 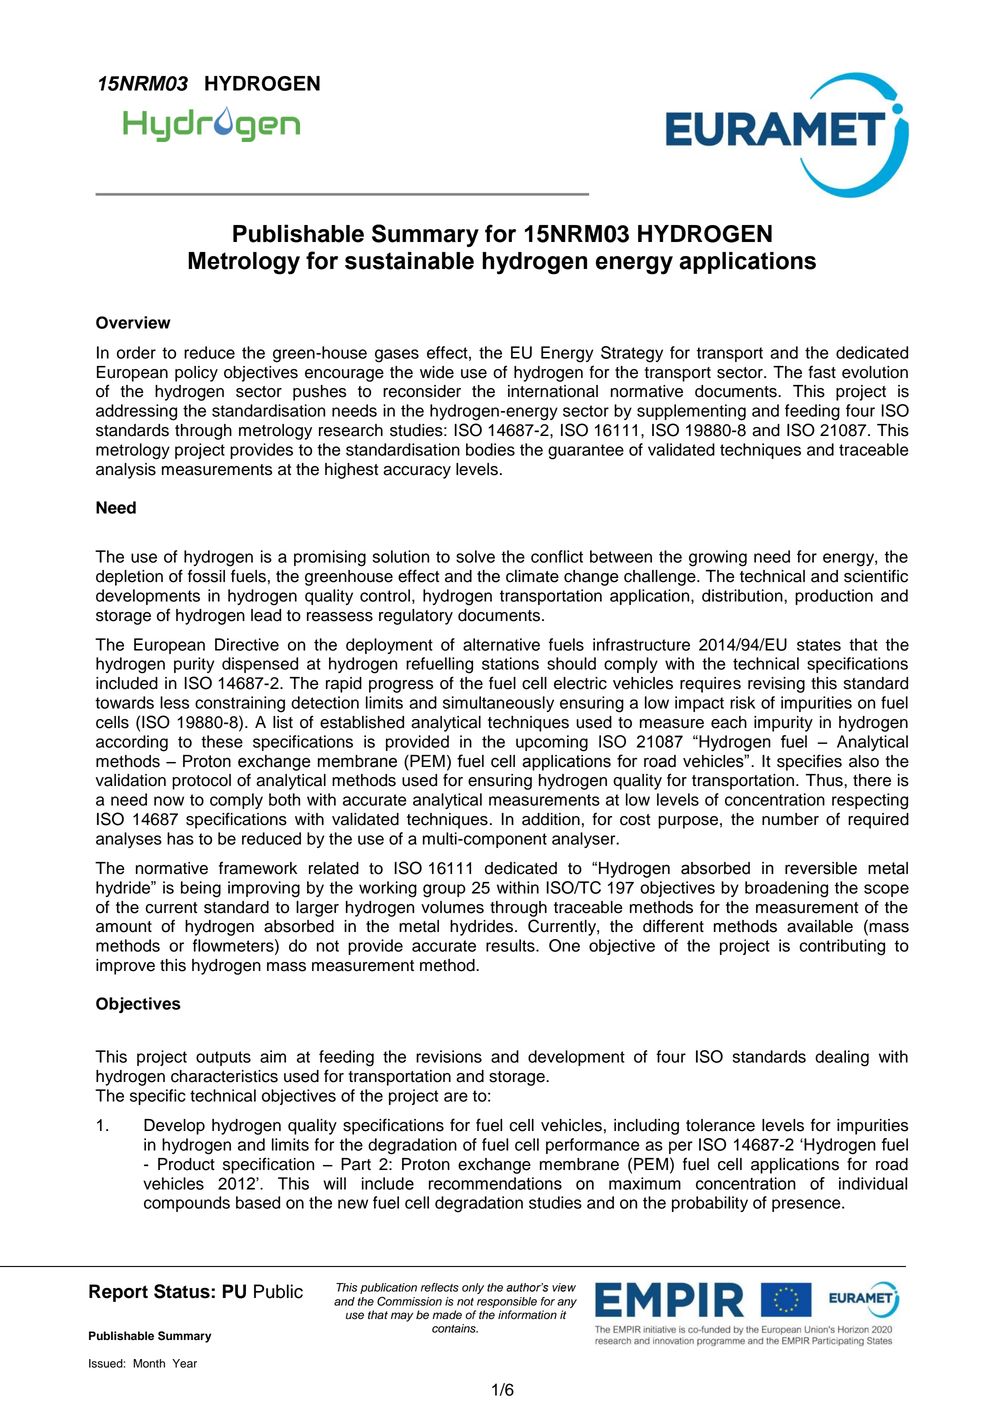 What do you see at coordinates (136, 352) in the screenshot?
I see `order` at bounding box center [136, 352].
